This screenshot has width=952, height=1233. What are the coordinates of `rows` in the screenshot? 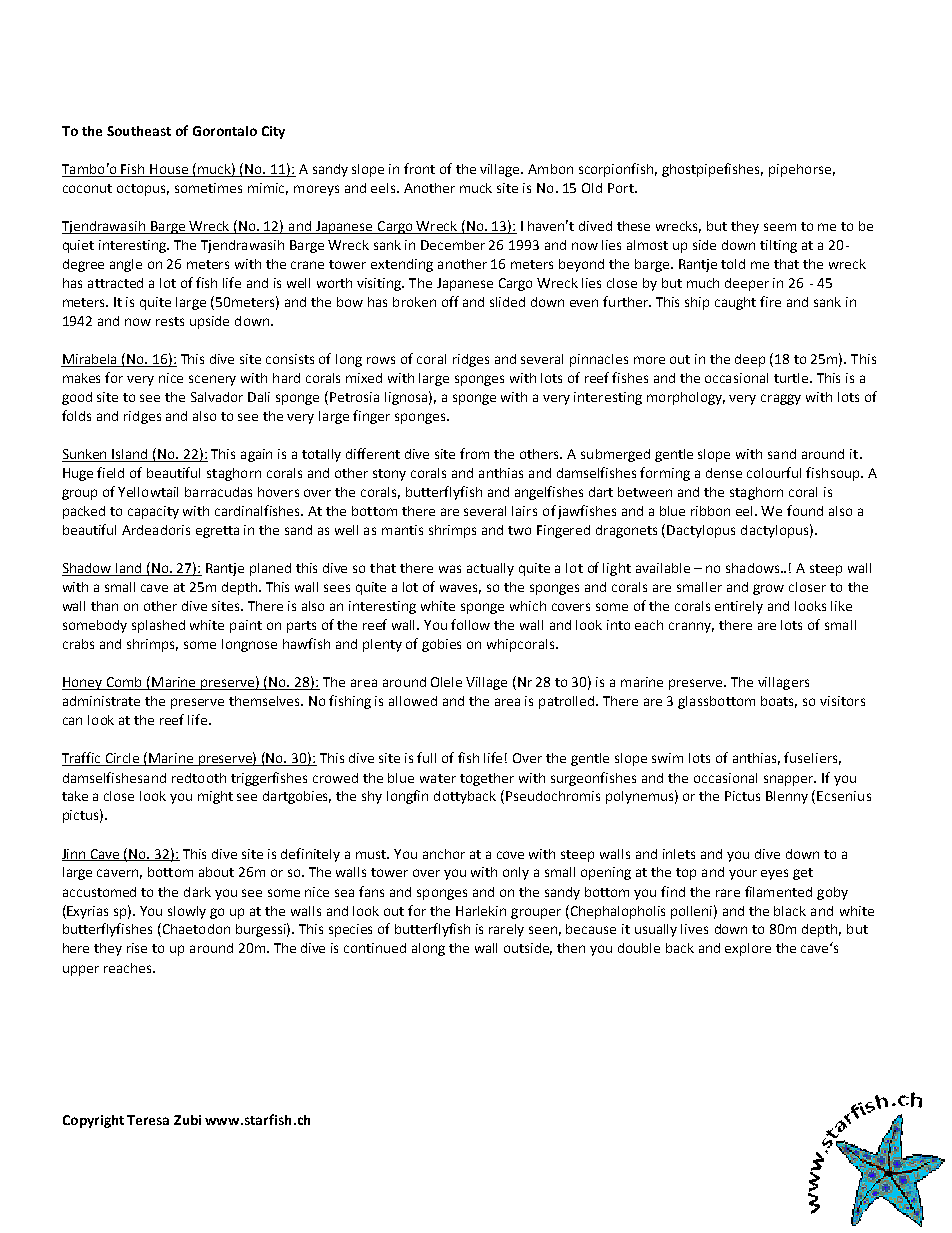 It's located at (381, 360).
